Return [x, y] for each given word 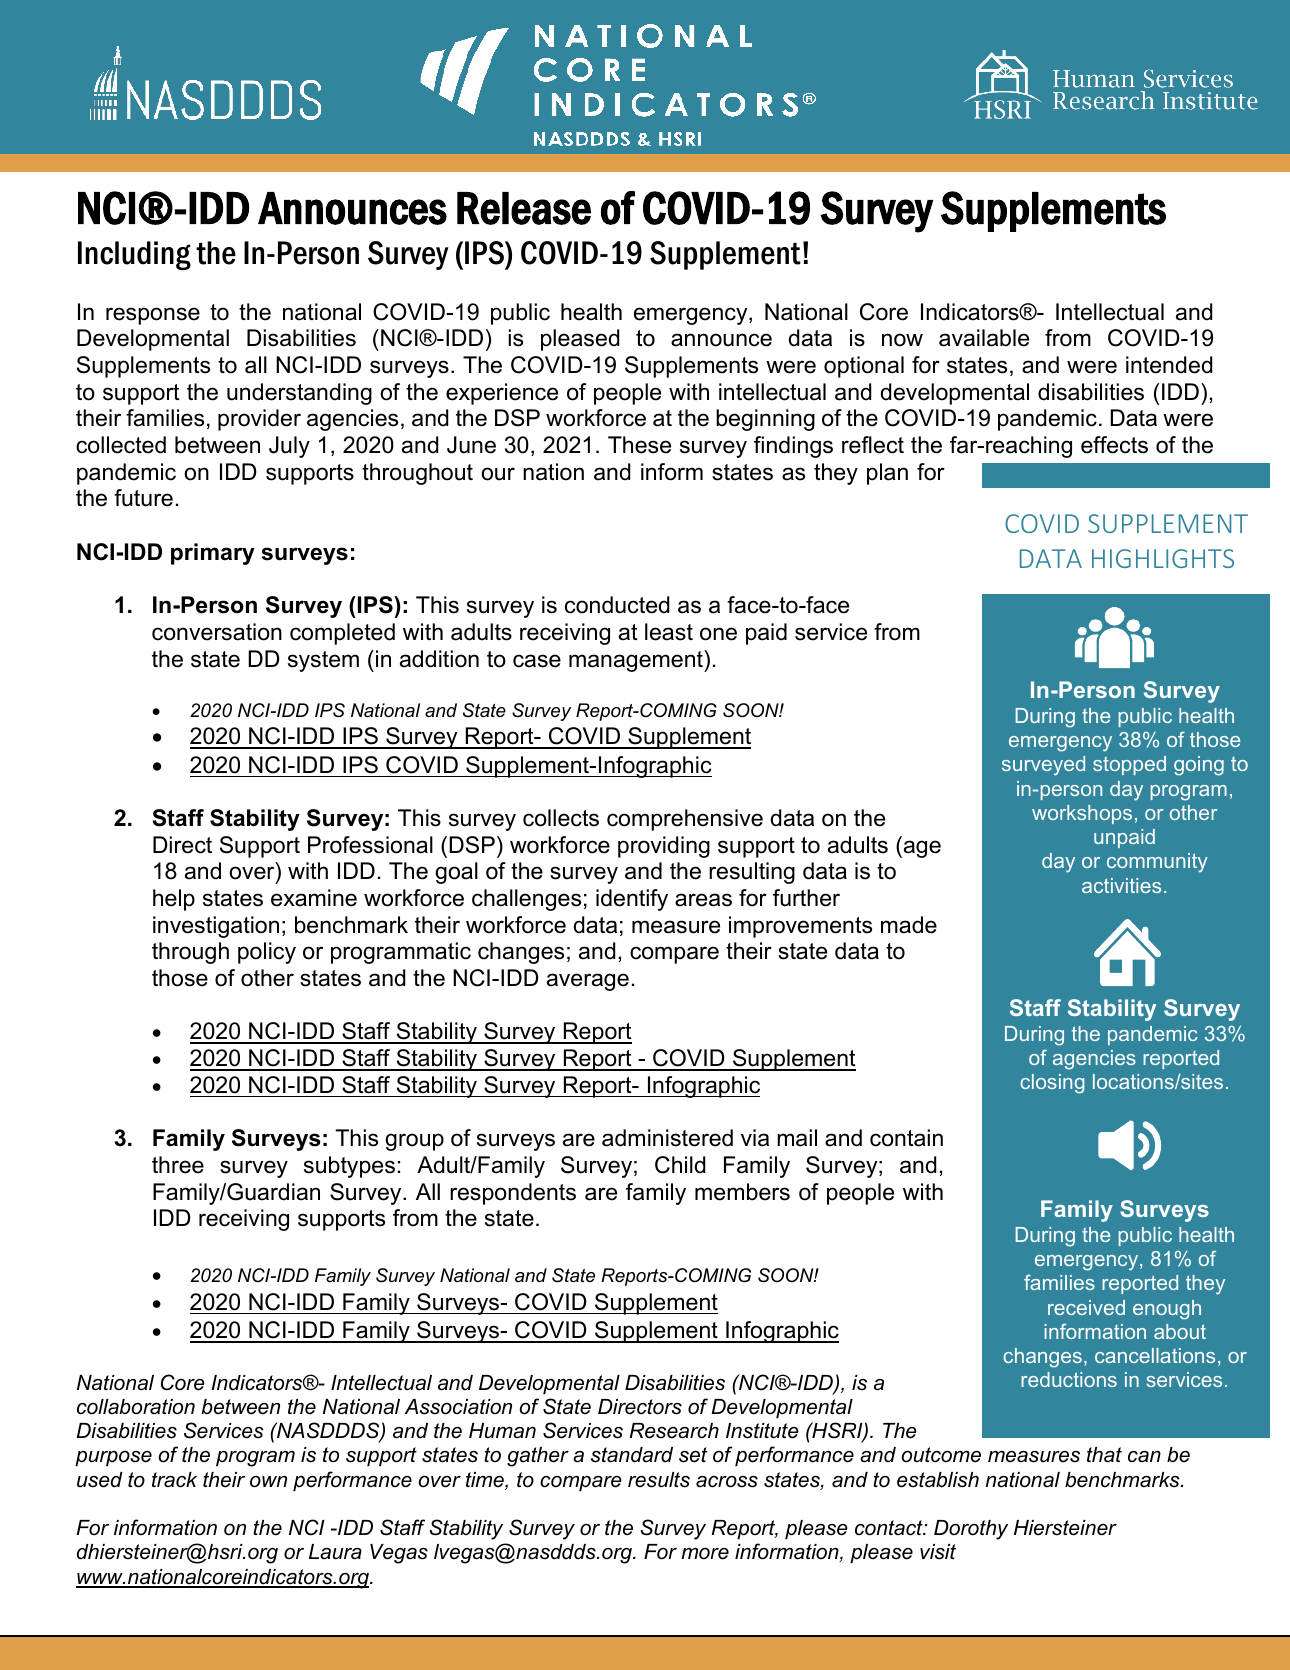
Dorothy [971, 1530]
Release [524, 208]
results [659, 1480]
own [268, 1482]
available [984, 338]
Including [134, 255]
